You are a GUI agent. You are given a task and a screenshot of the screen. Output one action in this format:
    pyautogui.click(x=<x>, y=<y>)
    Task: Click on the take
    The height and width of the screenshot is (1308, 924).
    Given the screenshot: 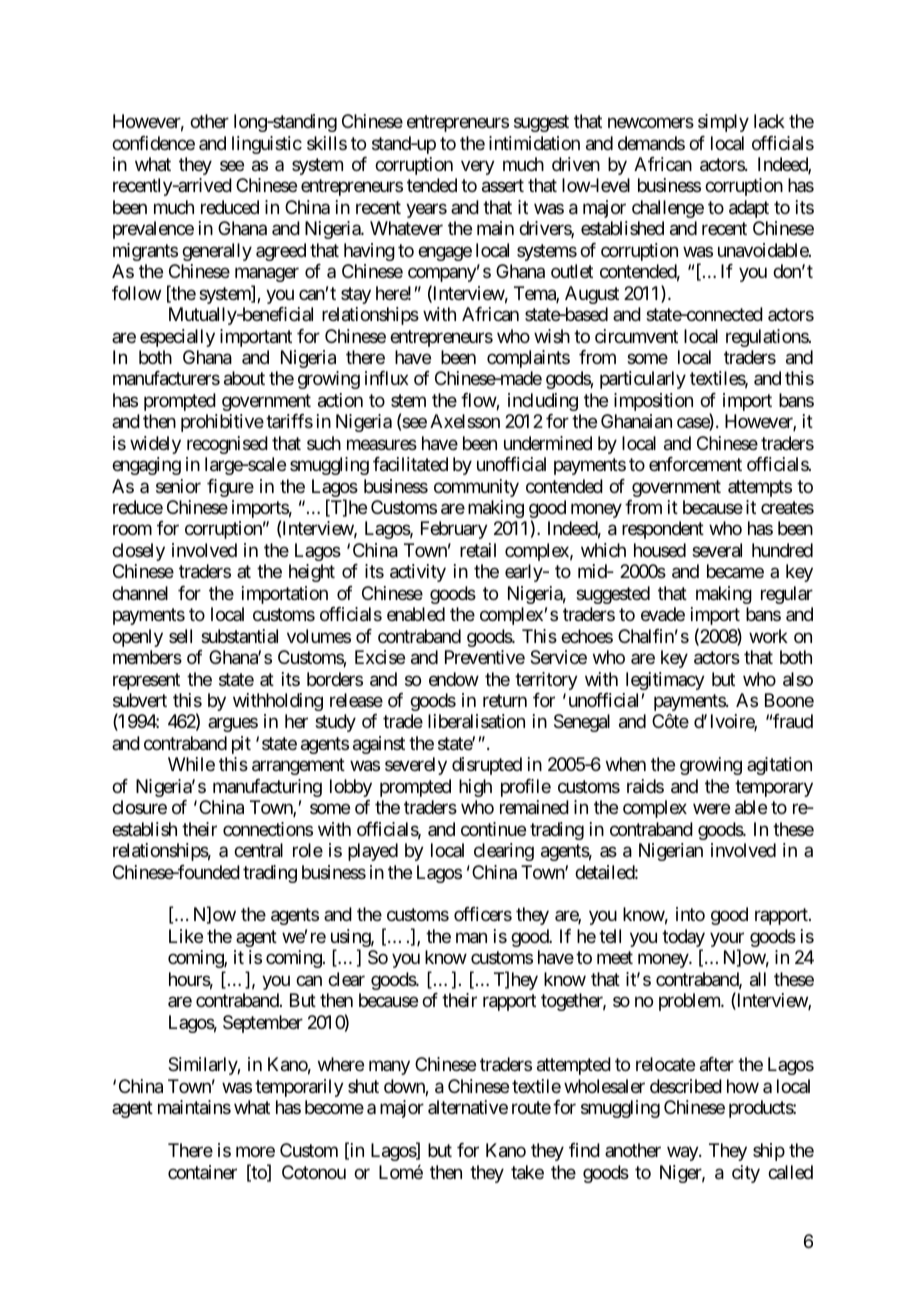 What is the action you would take?
    pyautogui.click(x=527, y=1172)
